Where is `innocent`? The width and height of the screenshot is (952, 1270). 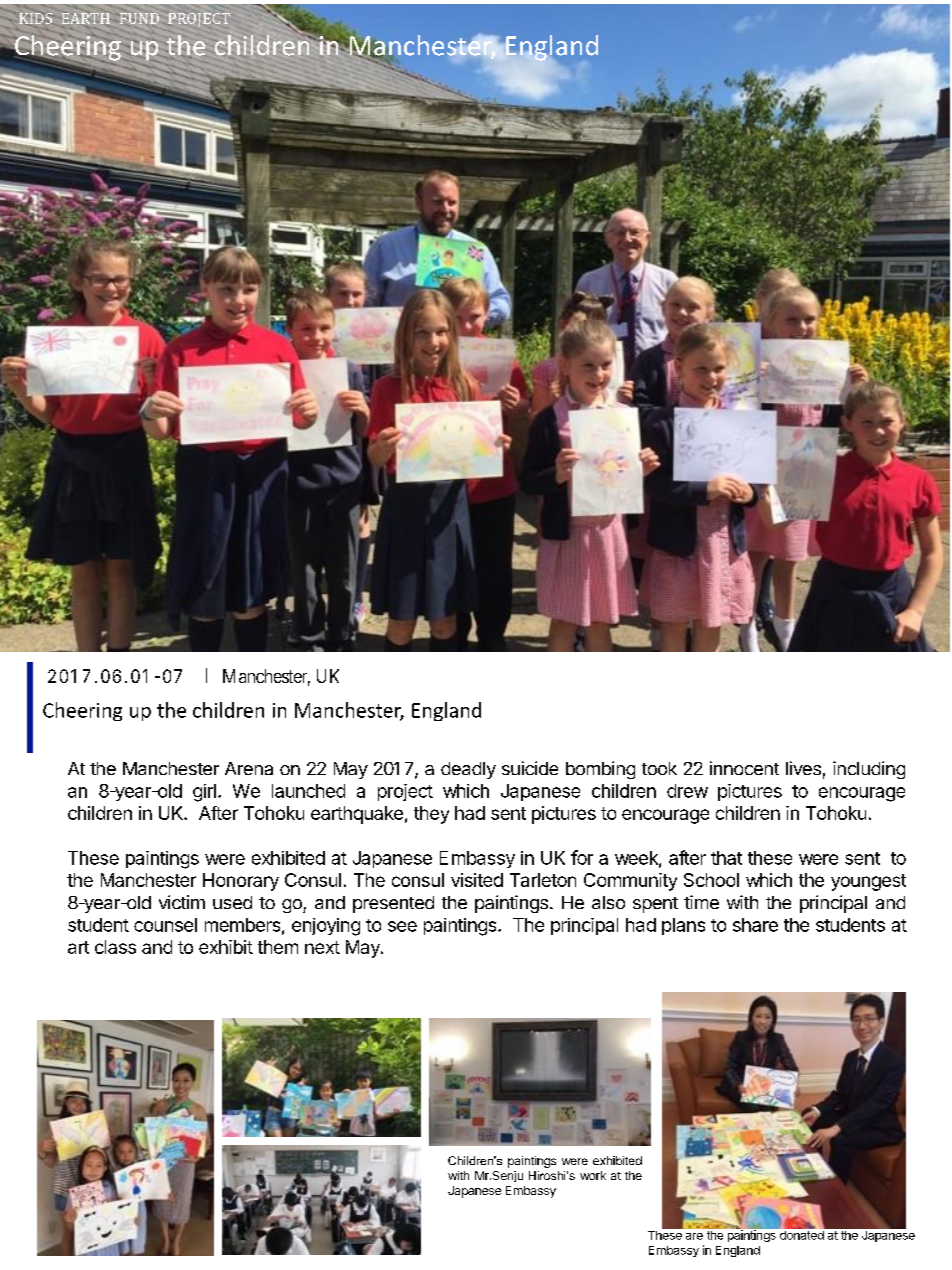
innocent is located at coordinates (744, 768).
